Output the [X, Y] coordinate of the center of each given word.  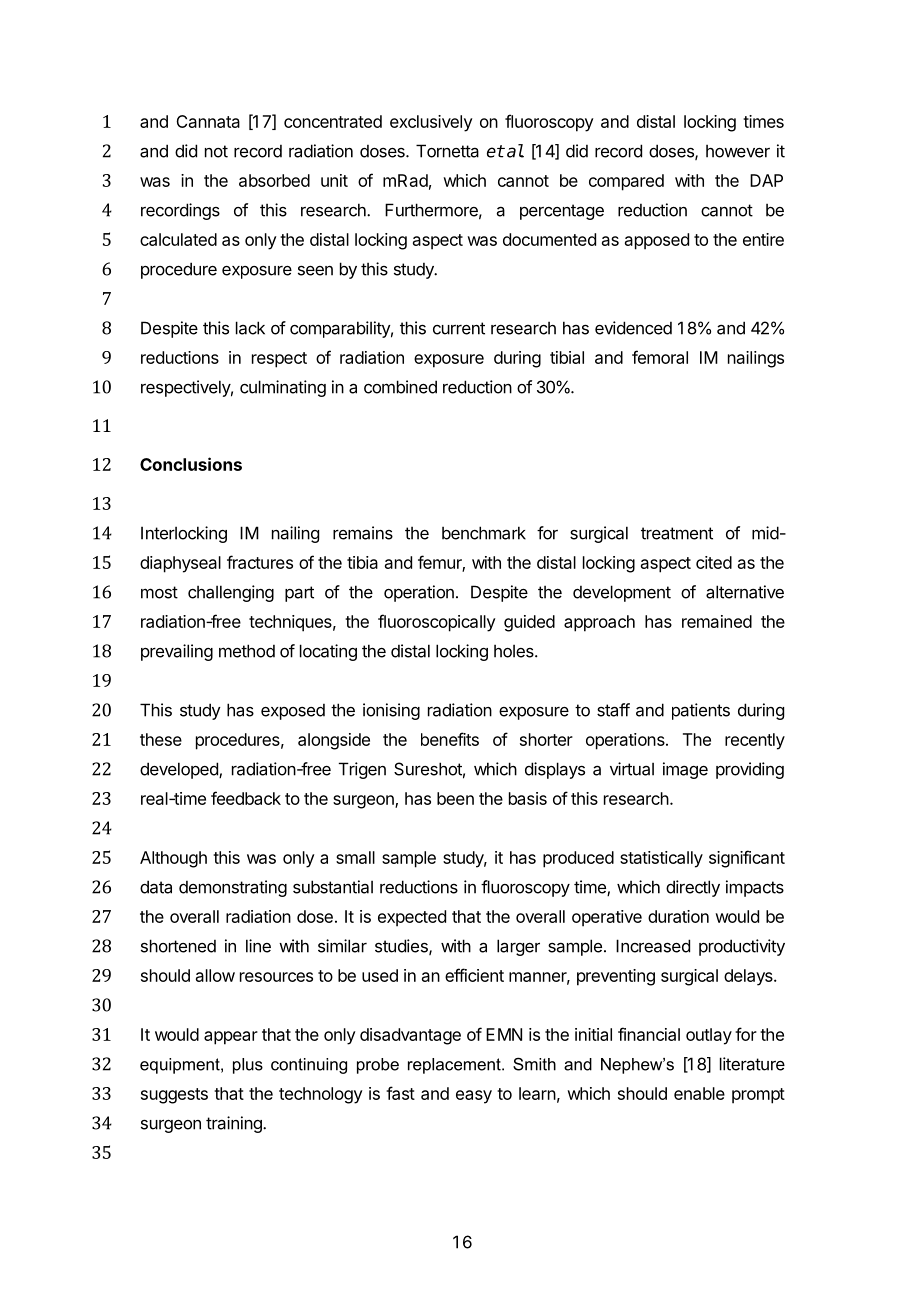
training [235, 1124]
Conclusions [191, 464]
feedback [246, 798]
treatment [677, 533]
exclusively [431, 123]
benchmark [484, 533]
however [738, 151]
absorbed [274, 180]
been [455, 798]
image [685, 770]
